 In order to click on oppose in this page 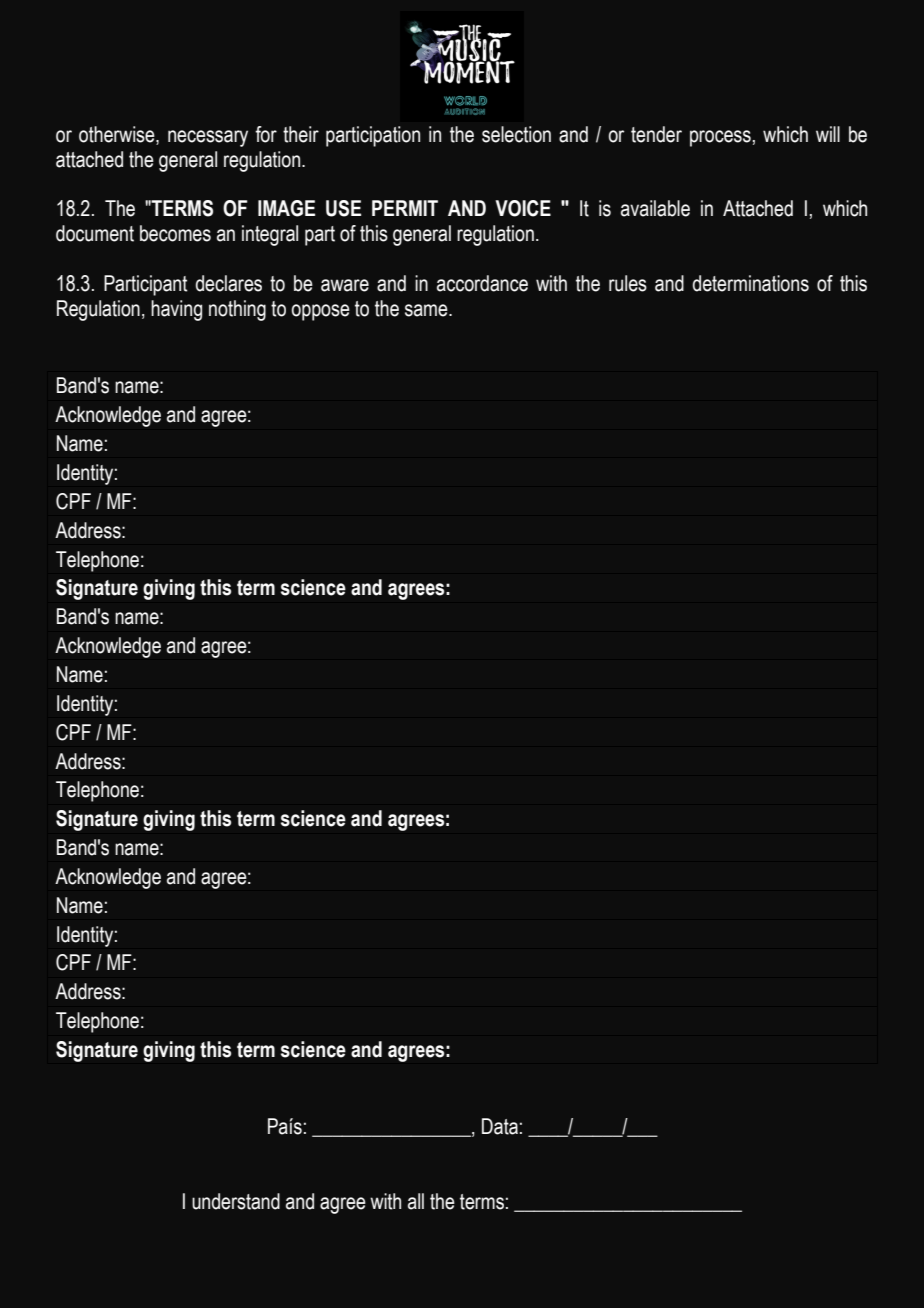, I will do `click(320, 312)`.
